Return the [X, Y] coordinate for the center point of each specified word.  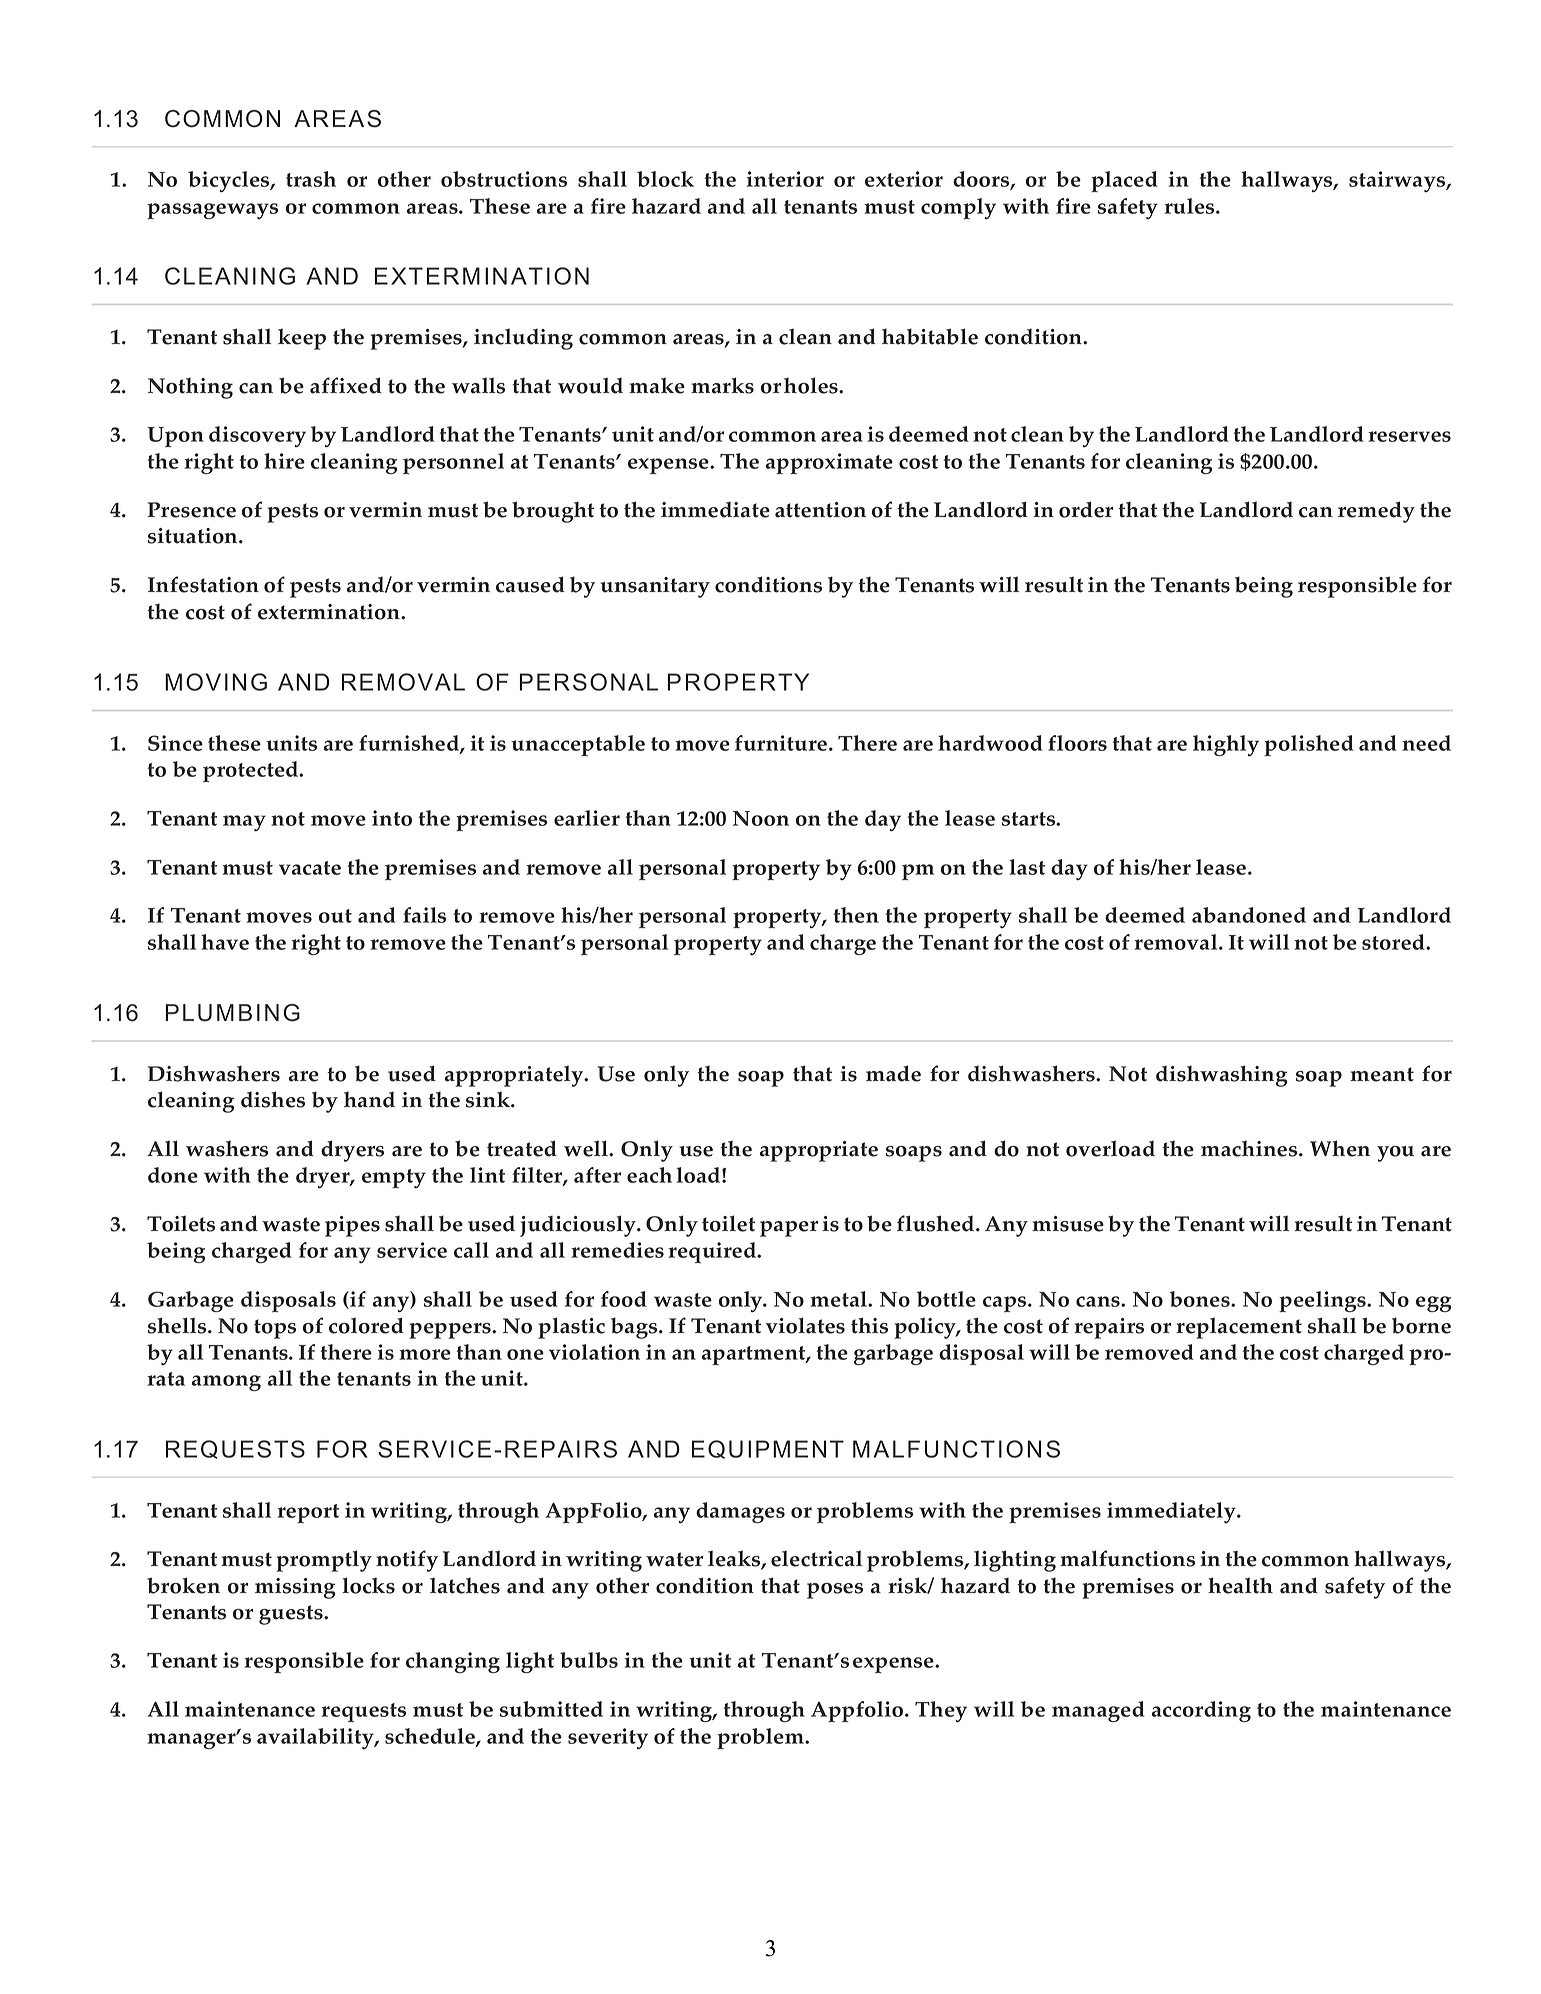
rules [1190, 206]
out [335, 916]
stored [1394, 942]
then [856, 915]
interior [785, 179]
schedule [431, 1737]
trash [311, 179]
